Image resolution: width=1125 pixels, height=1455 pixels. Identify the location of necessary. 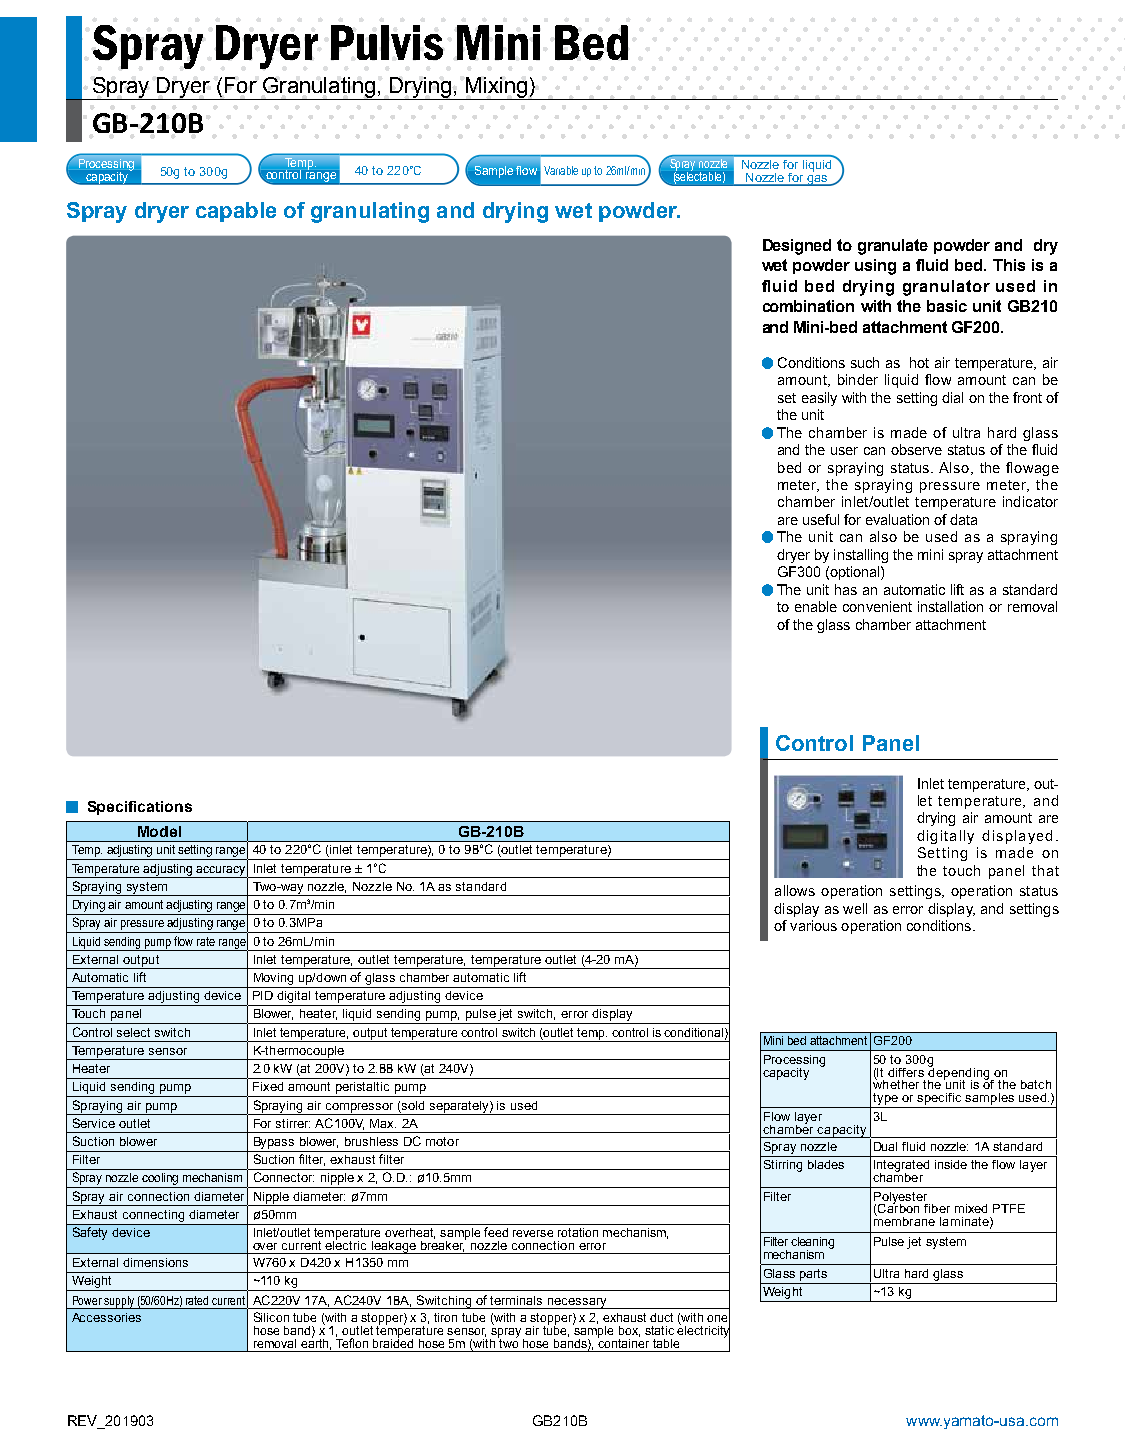
(577, 1303).
